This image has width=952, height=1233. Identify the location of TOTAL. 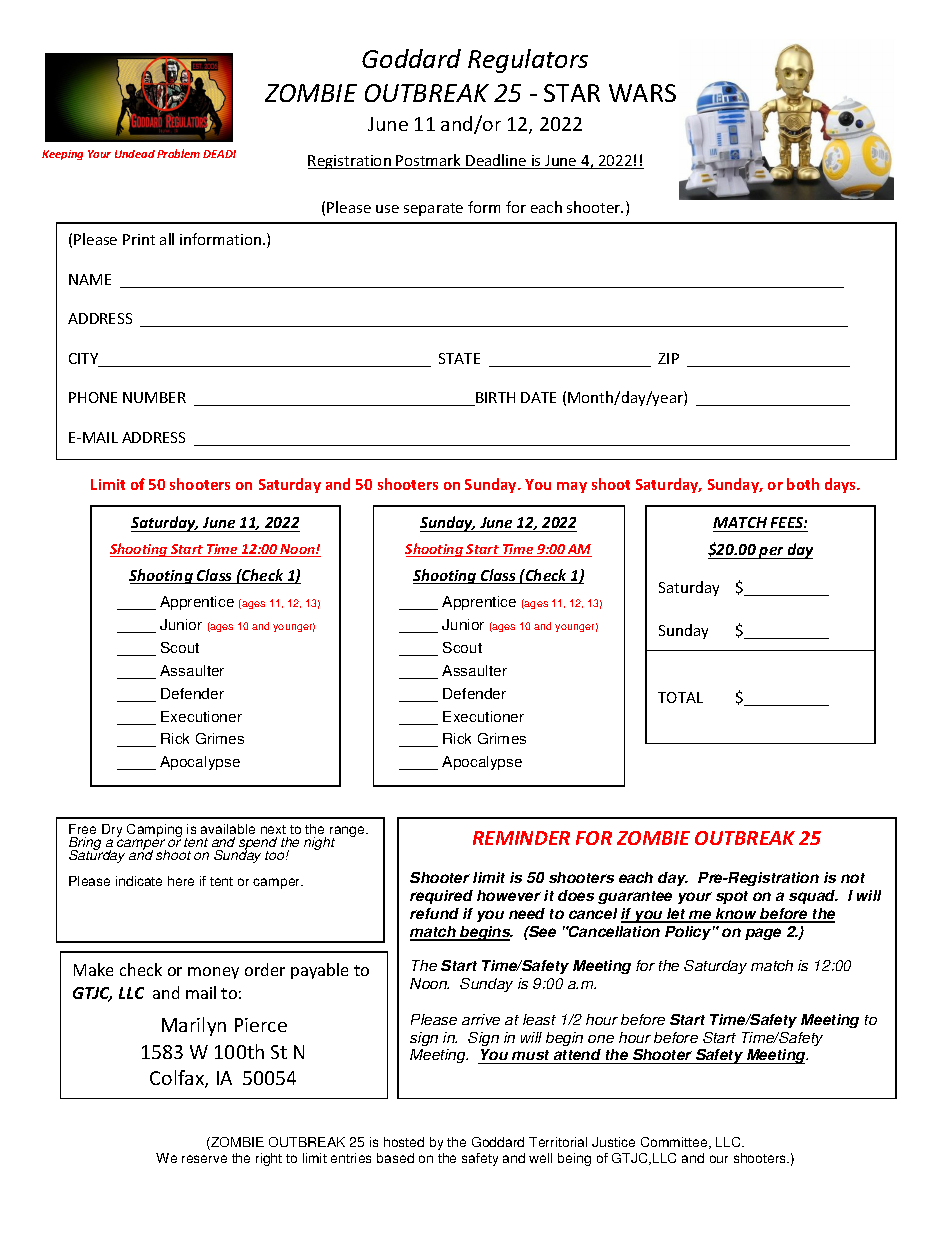
(680, 697).
